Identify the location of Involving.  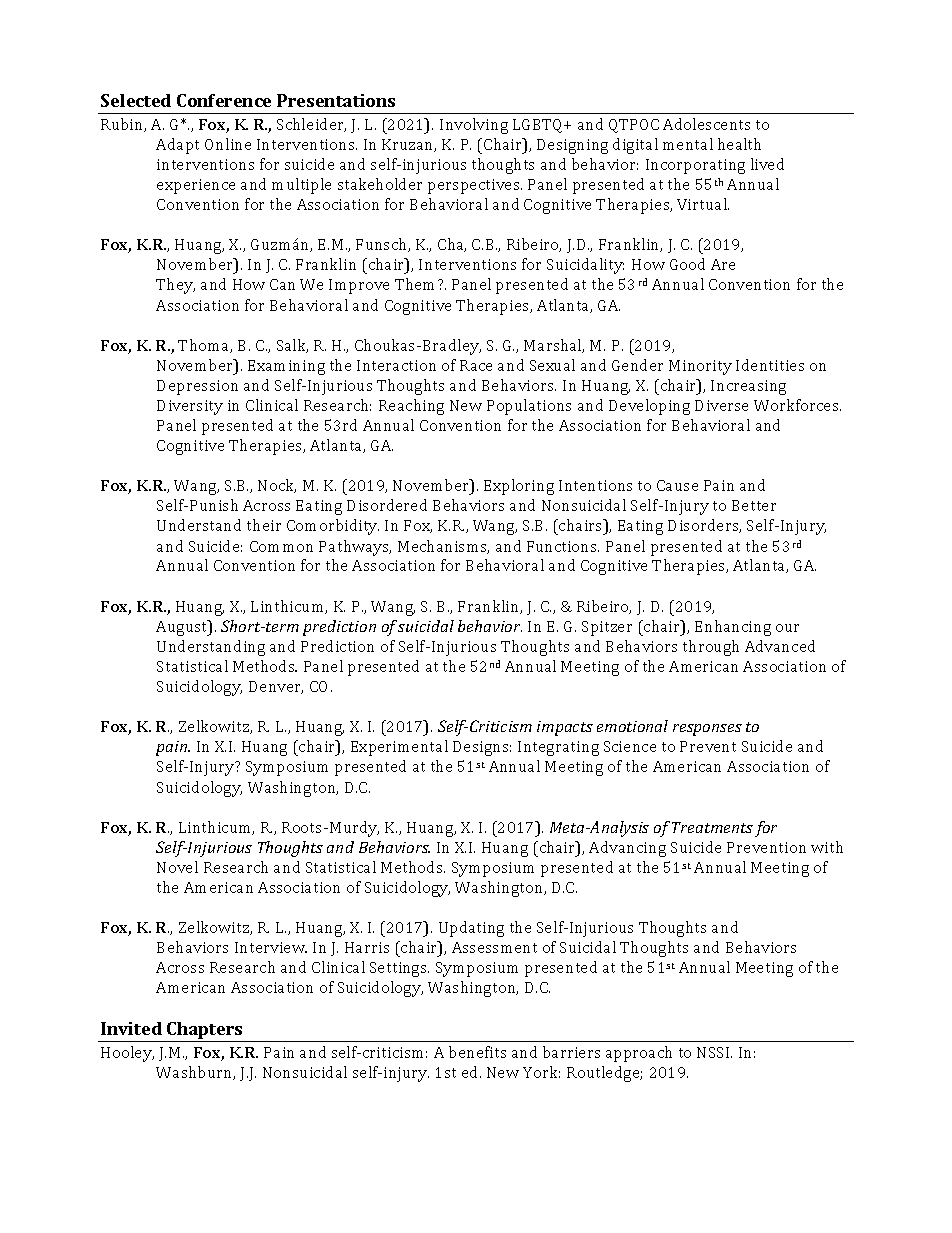
(474, 126).
